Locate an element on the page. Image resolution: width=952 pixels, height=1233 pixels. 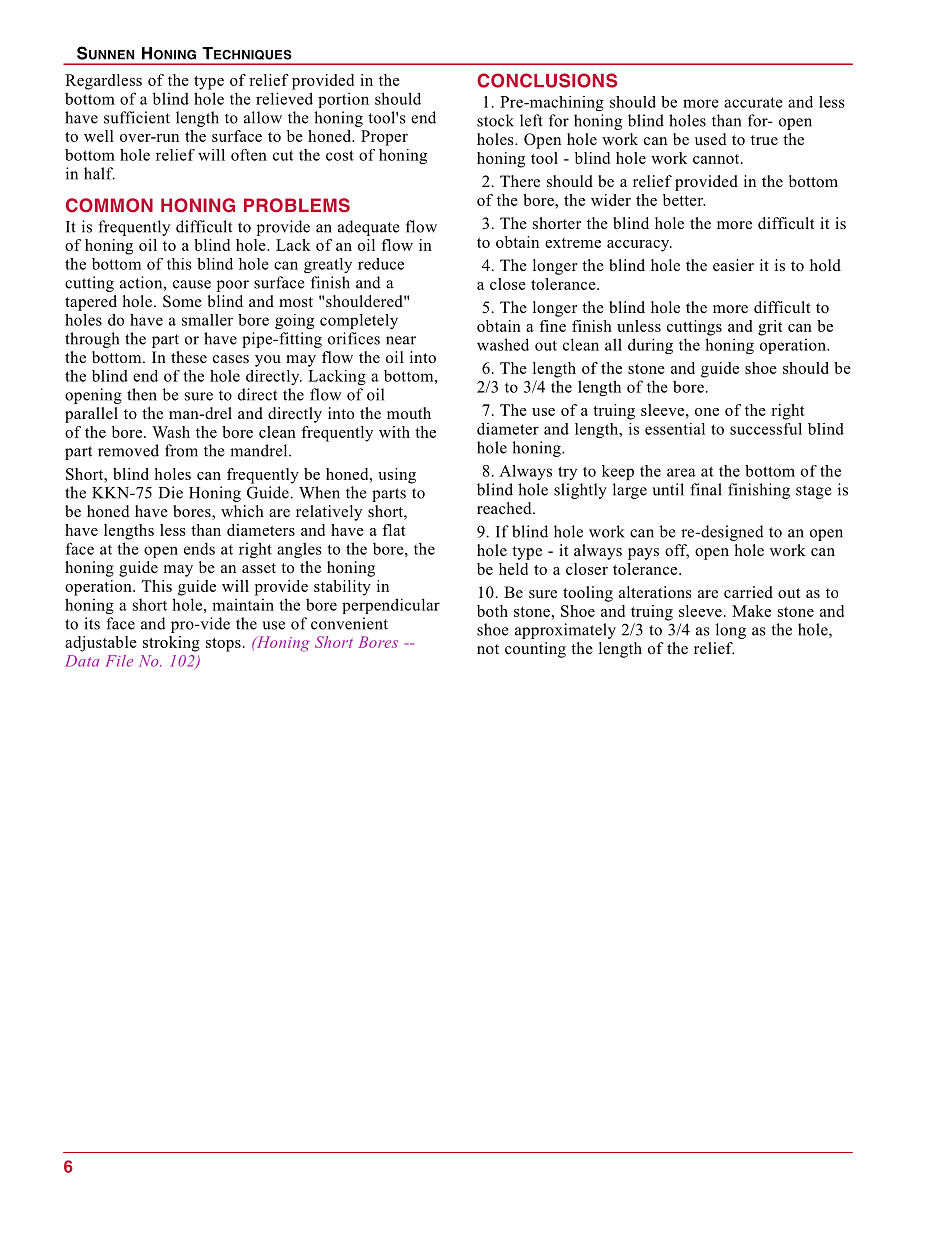
using is located at coordinates (397, 476).
